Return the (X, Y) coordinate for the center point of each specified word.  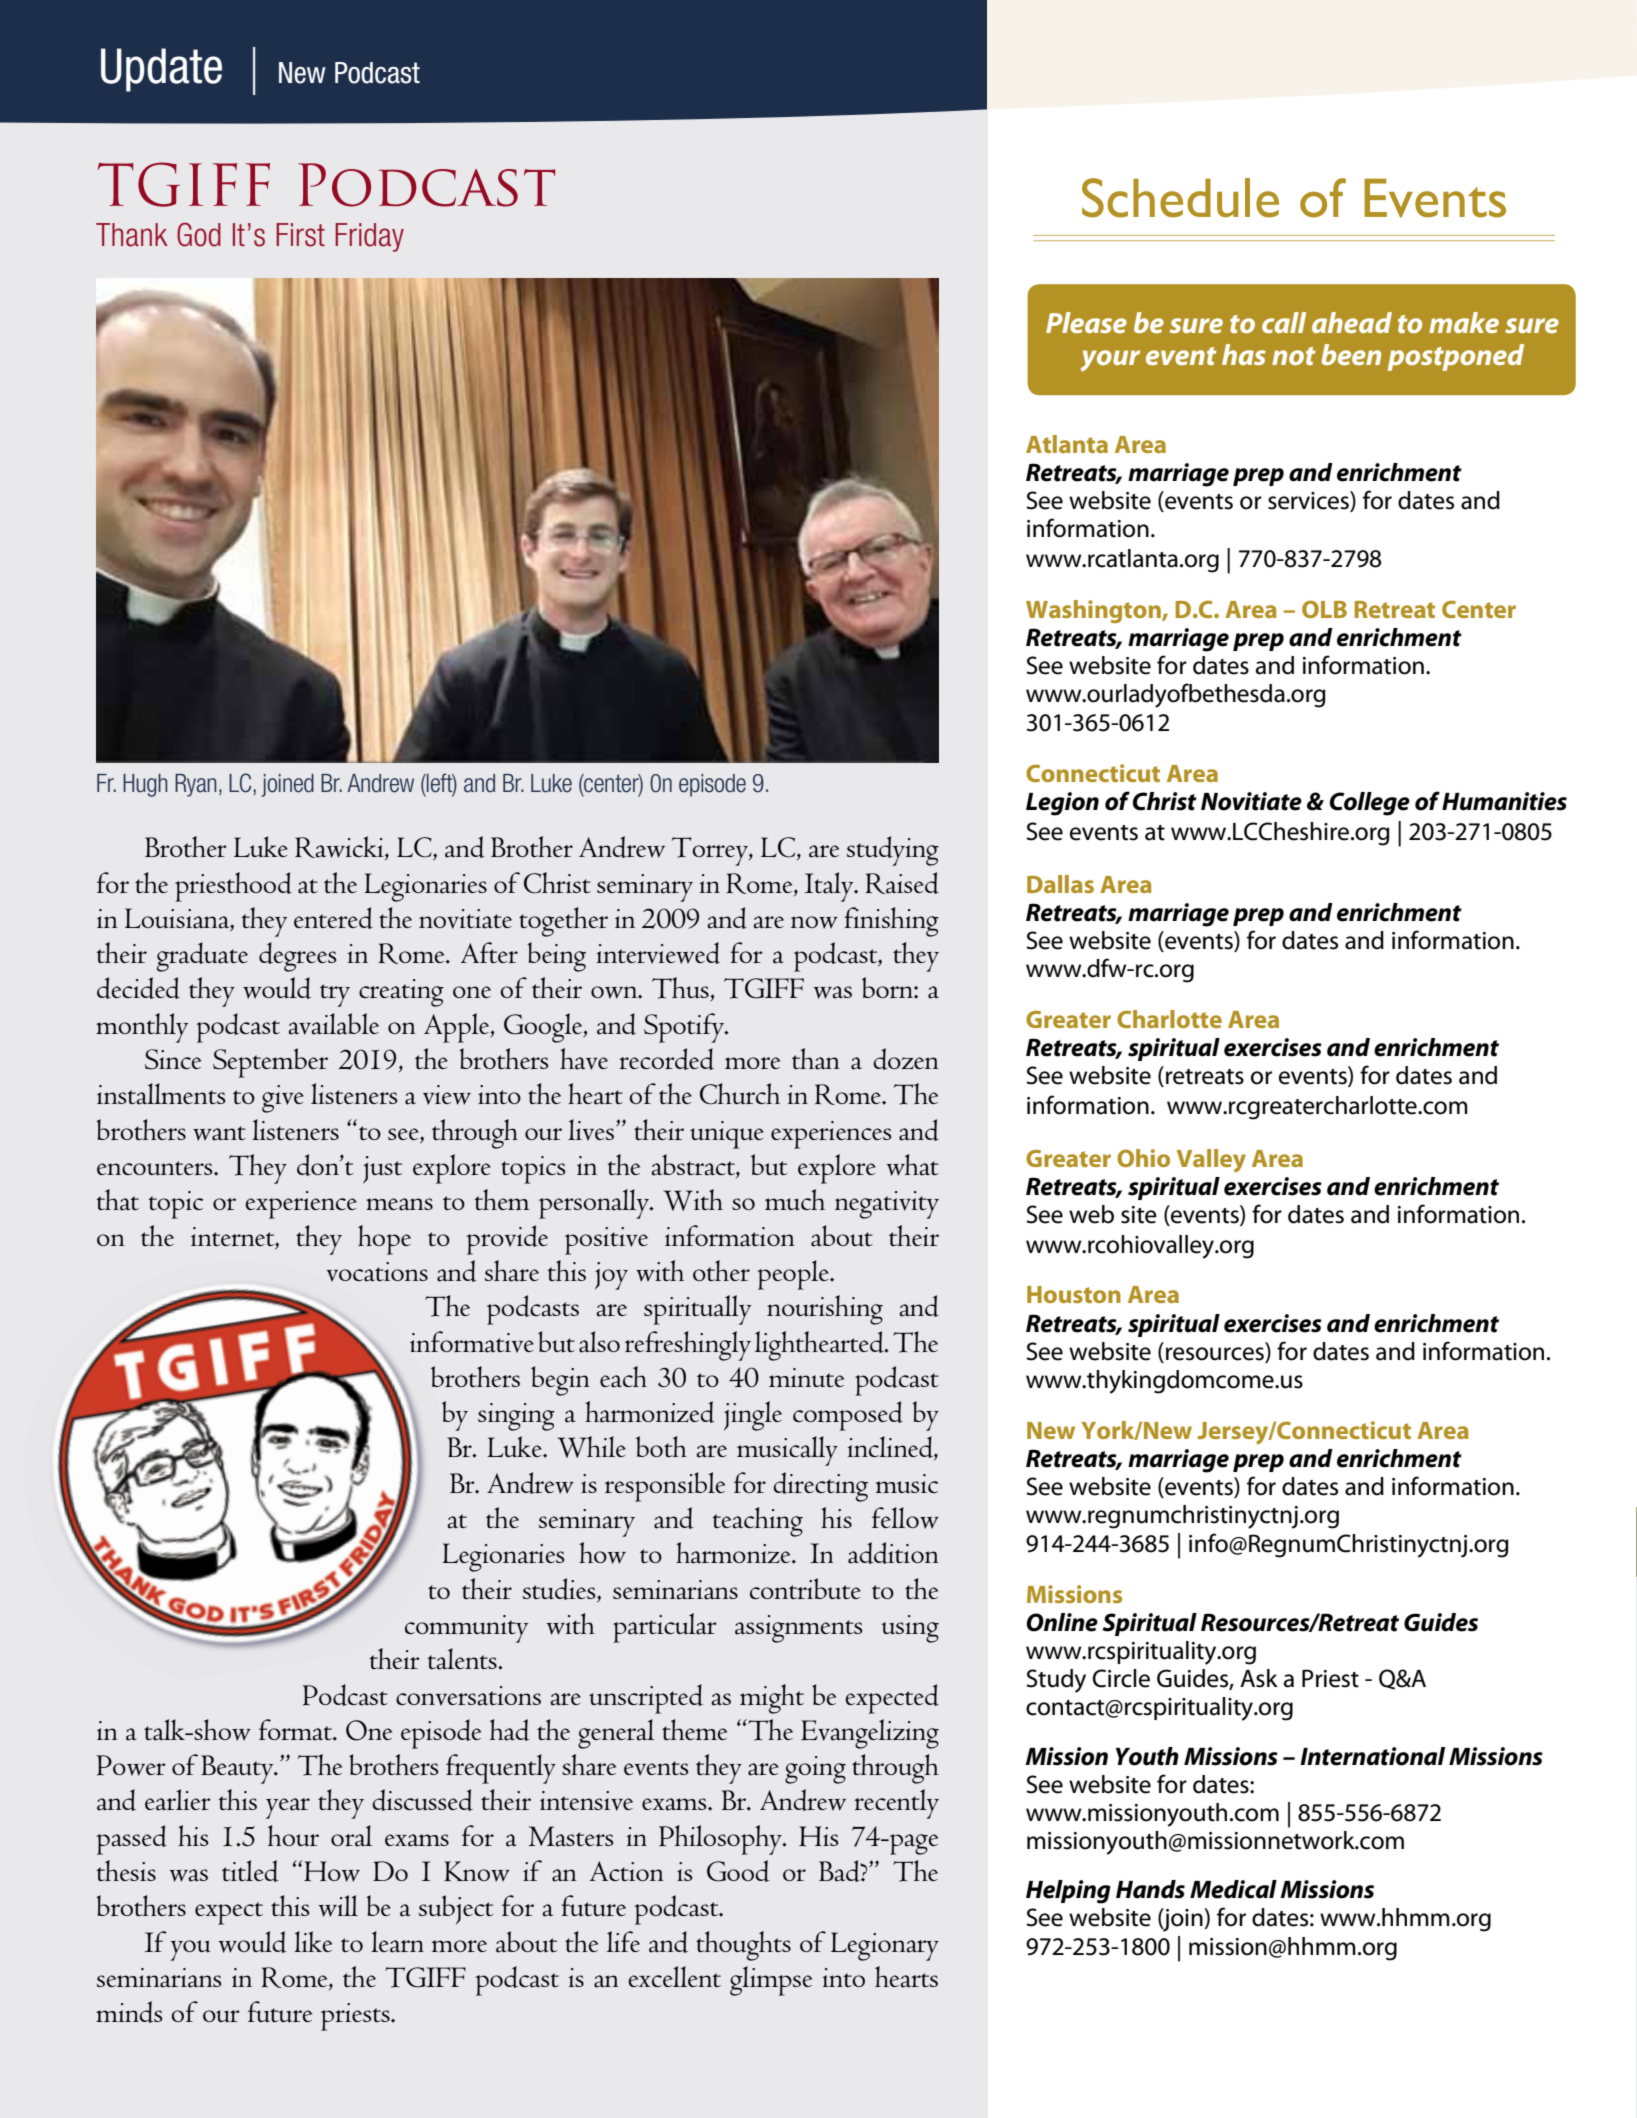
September (270, 1063)
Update (161, 70)
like (313, 1941)
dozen (906, 1059)
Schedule (1180, 198)
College (1370, 804)
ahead (1352, 322)
